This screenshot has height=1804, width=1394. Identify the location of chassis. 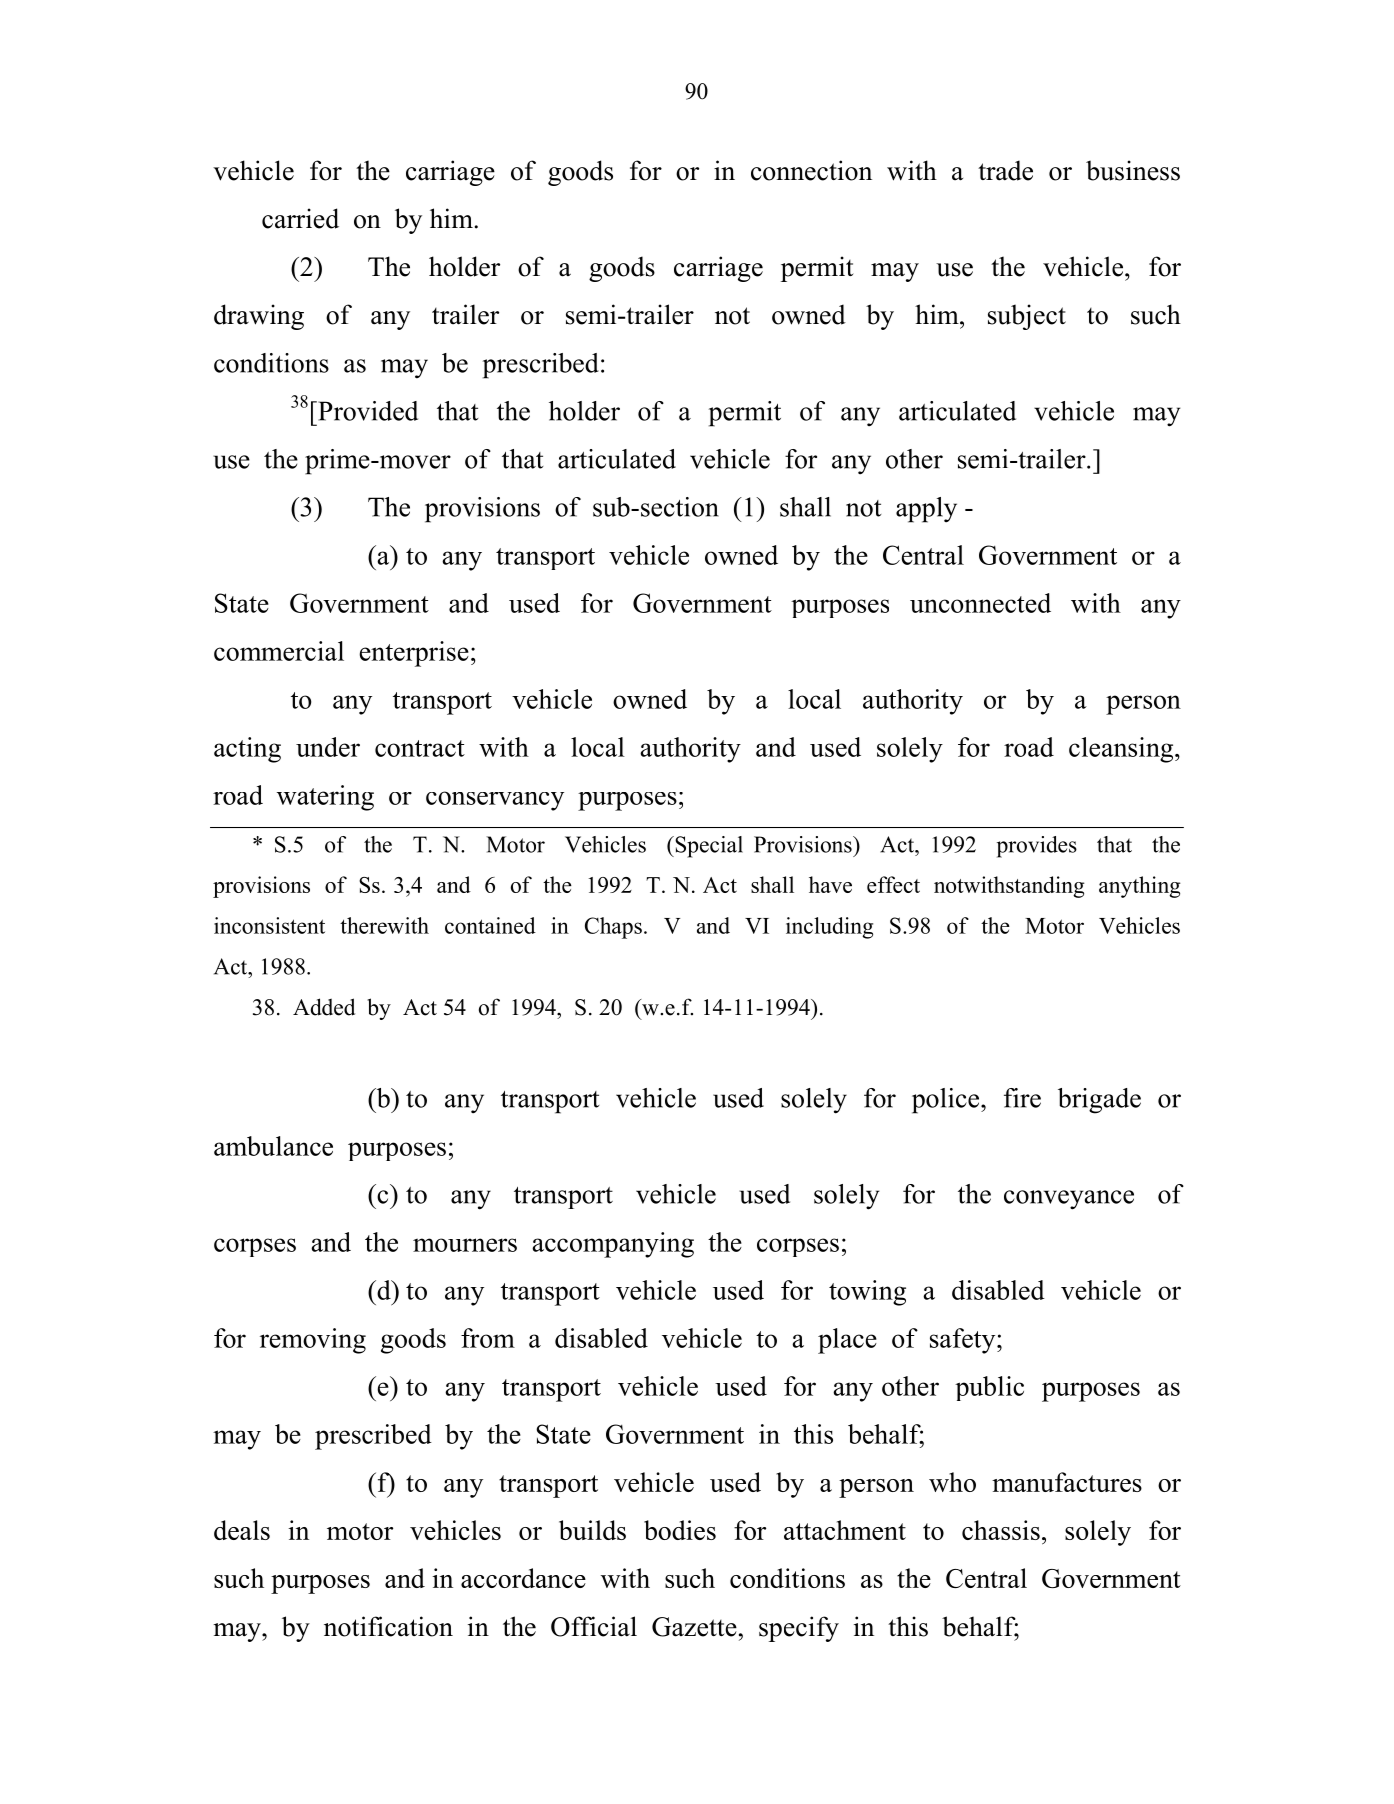
(1001, 1530).
